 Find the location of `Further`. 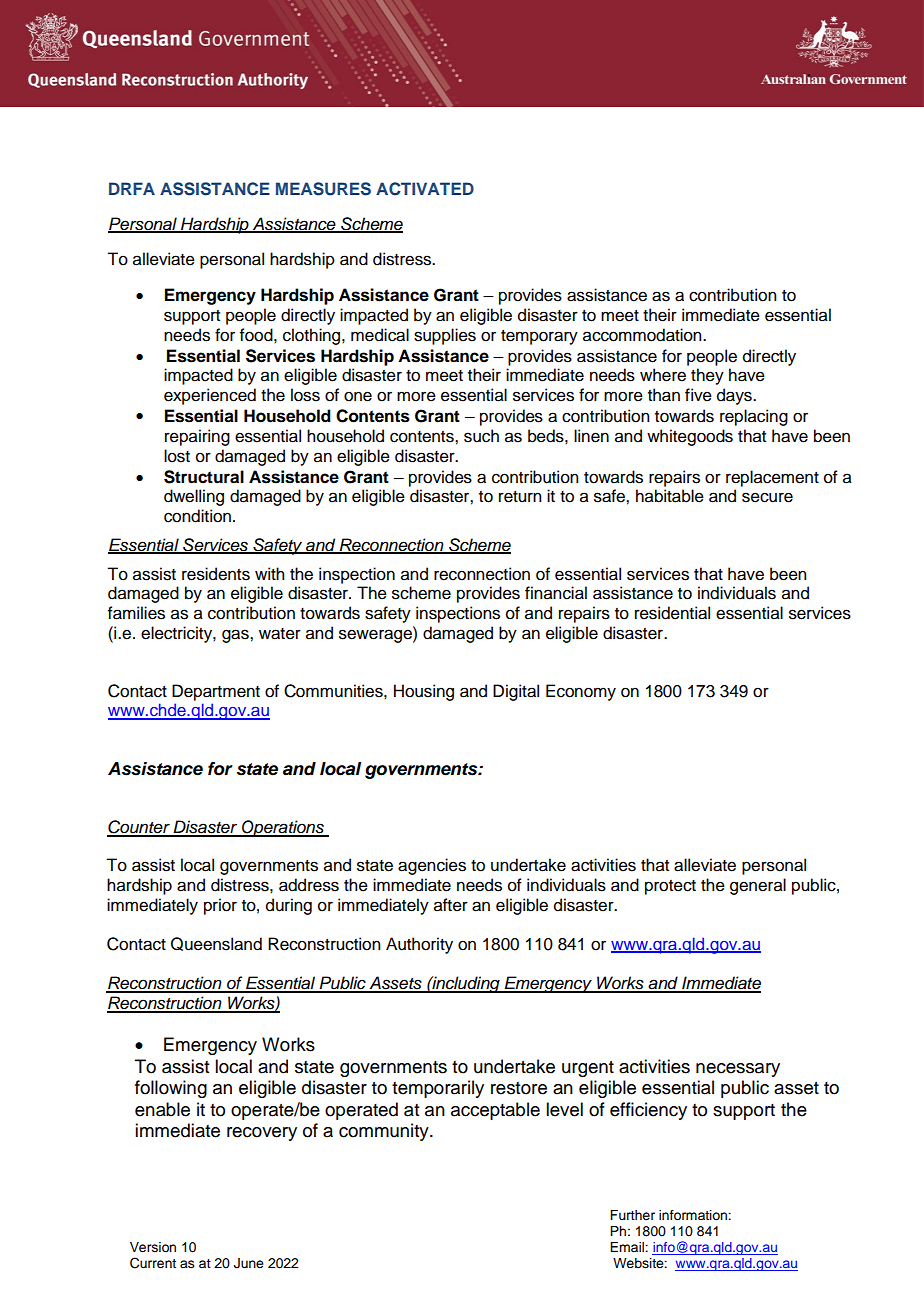

Further is located at coordinates (632, 1215).
